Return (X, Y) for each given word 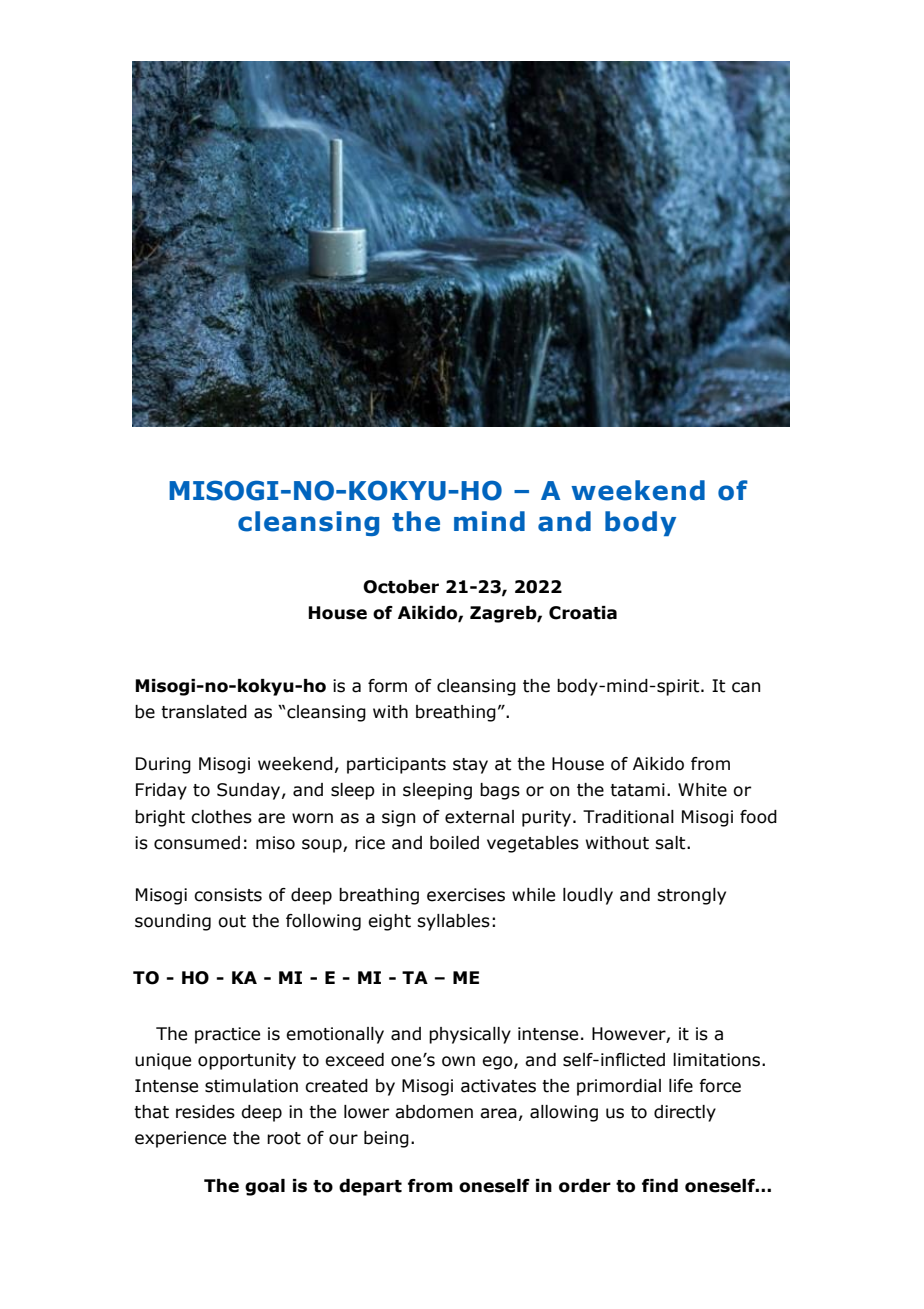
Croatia (583, 613)
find (660, 1186)
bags (500, 791)
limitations (718, 1060)
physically (470, 1035)
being (386, 1139)
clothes (221, 817)
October (401, 587)
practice (227, 1035)
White (702, 790)
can (746, 687)
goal (265, 1187)
